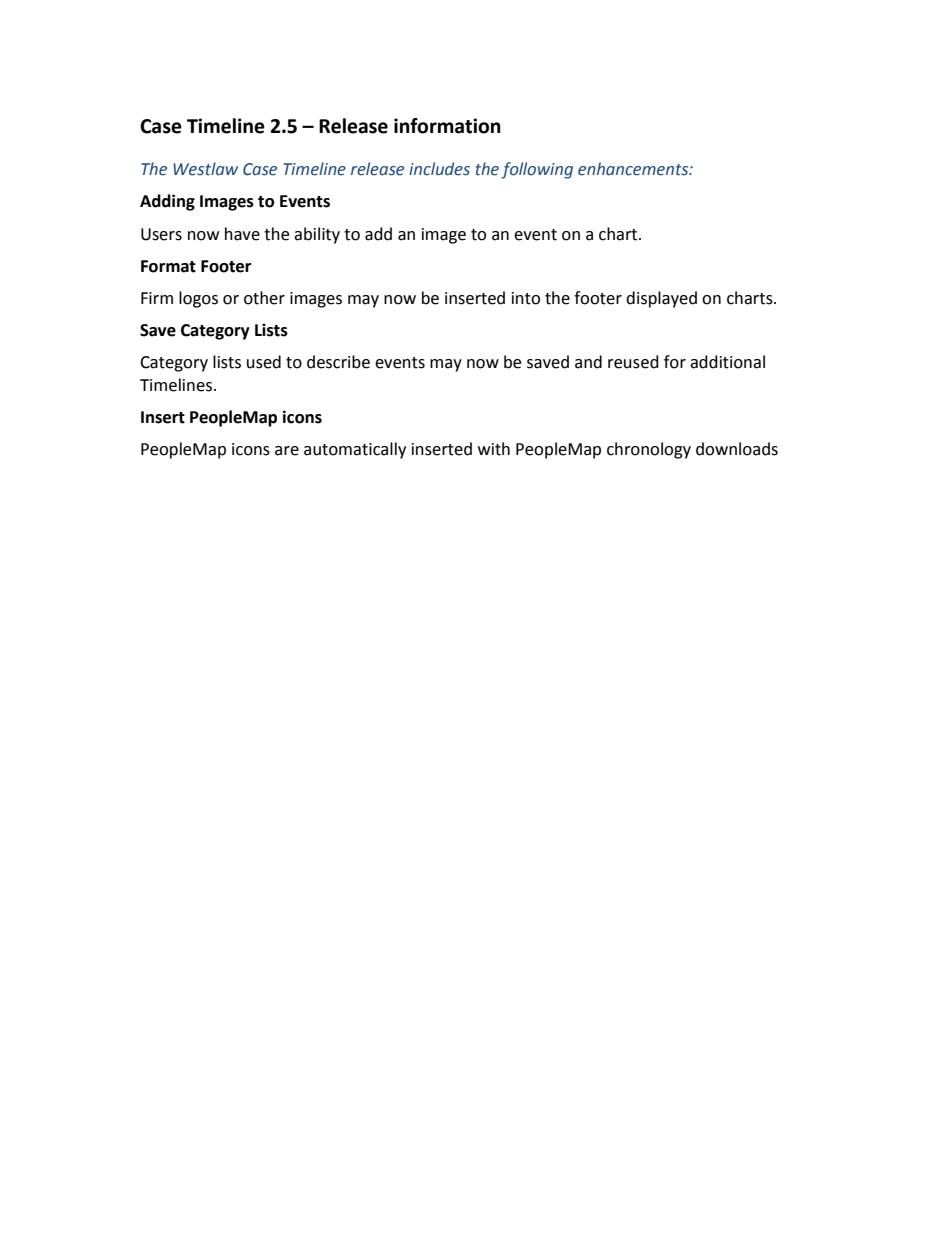  What do you see at coordinates (198, 299) in the document?
I see `logos` at bounding box center [198, 299].
